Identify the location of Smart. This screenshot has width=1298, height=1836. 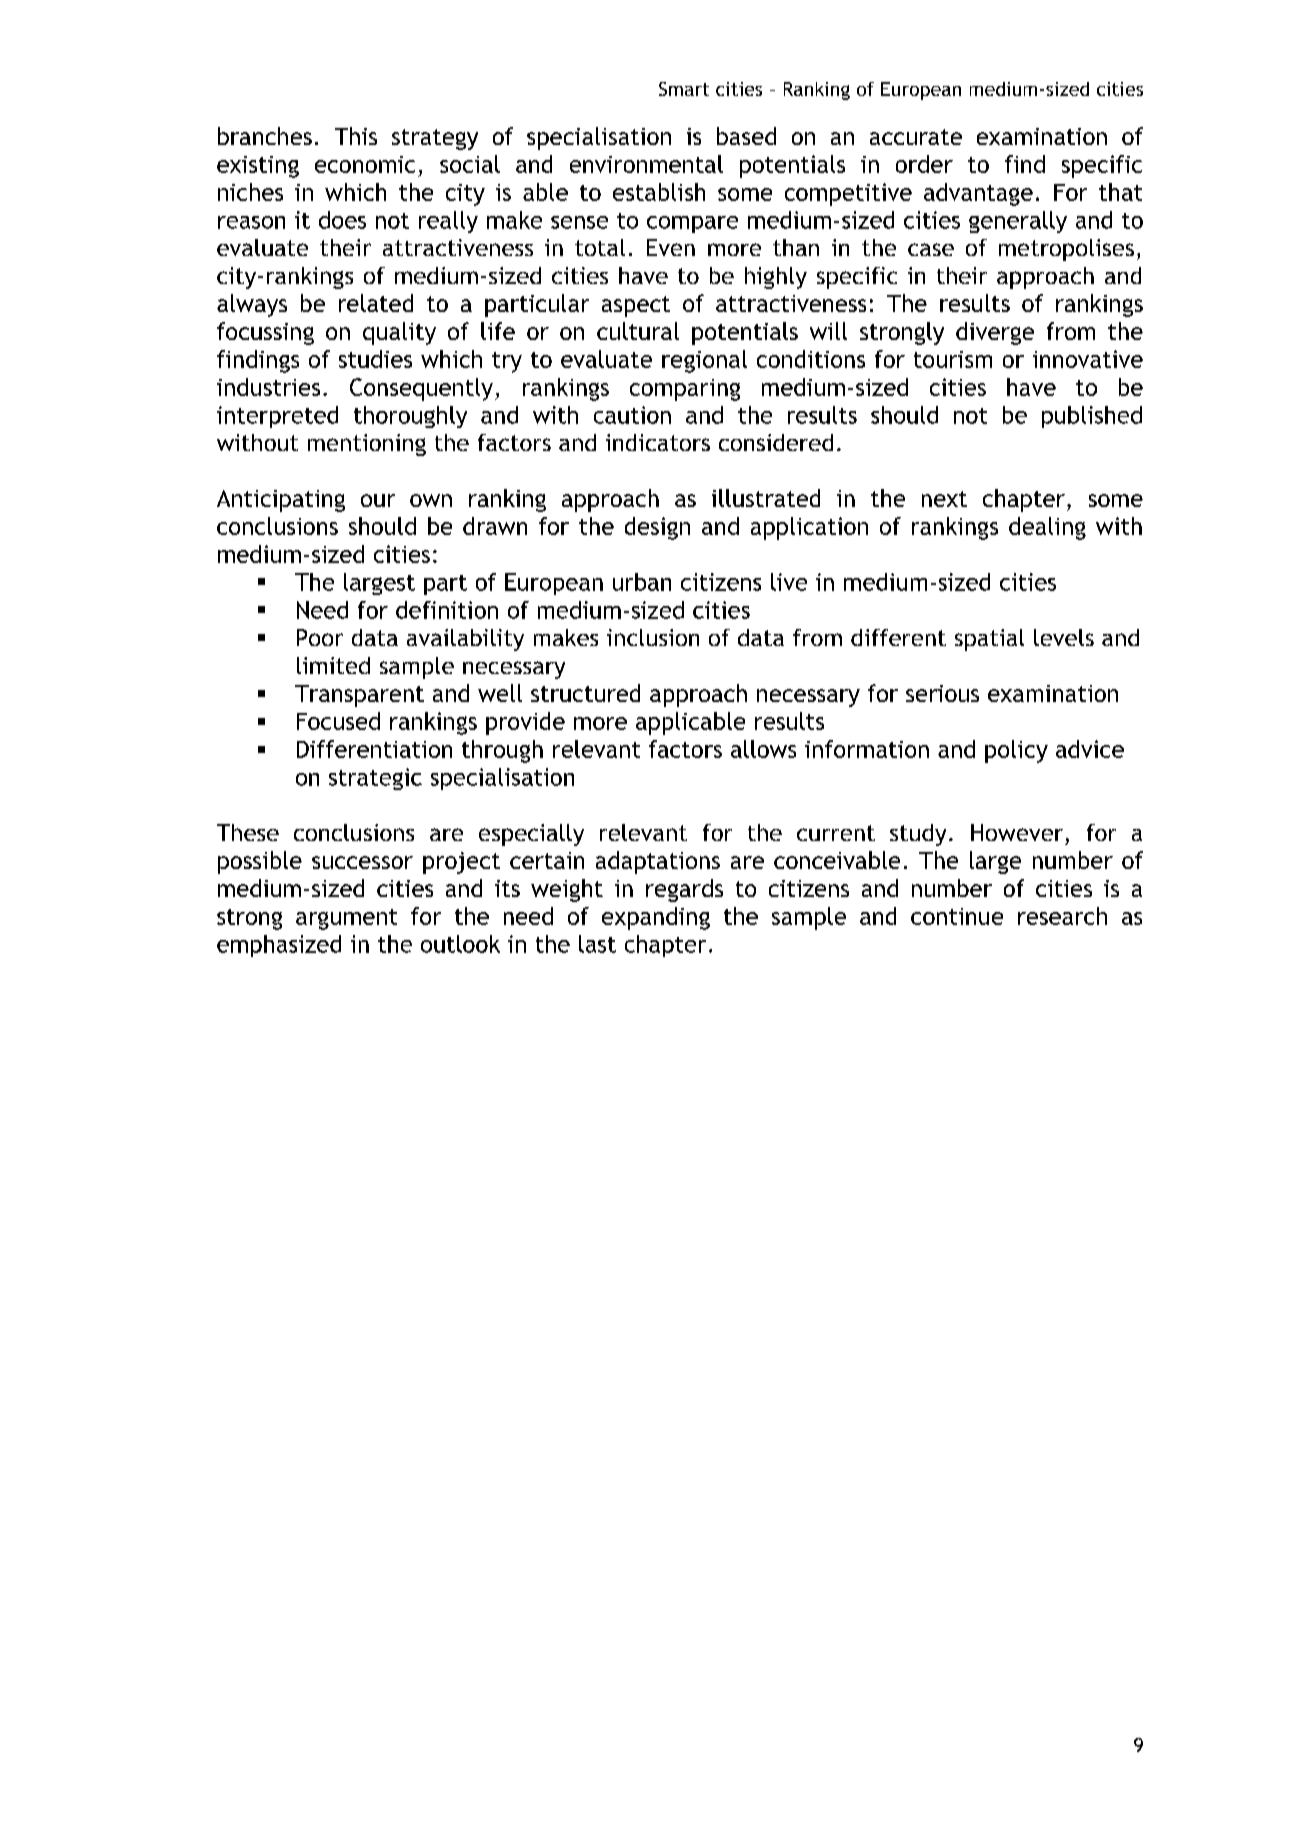
(684, 89).
